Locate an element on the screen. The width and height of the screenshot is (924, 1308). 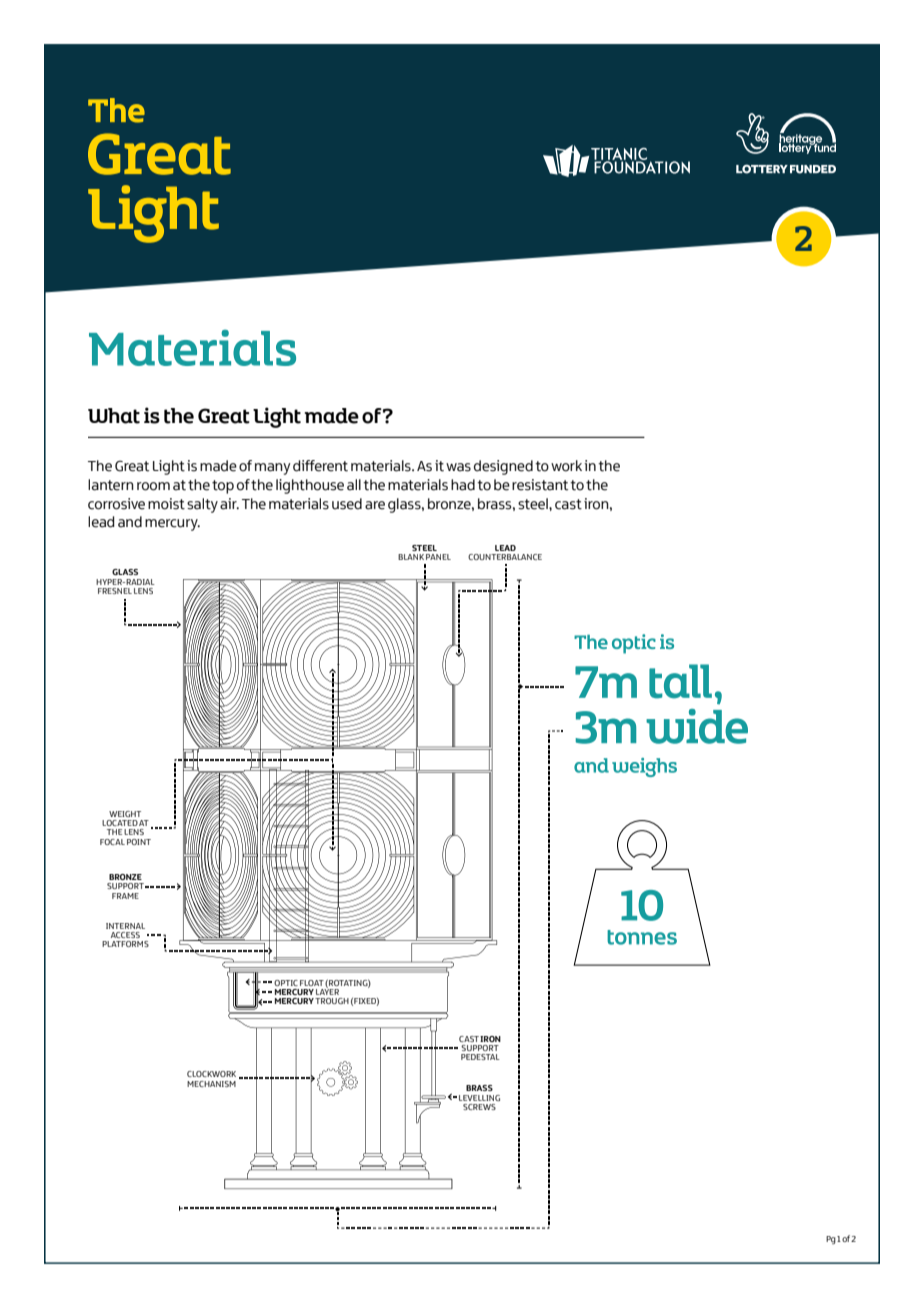
different is located at coordinates (320, 466).
